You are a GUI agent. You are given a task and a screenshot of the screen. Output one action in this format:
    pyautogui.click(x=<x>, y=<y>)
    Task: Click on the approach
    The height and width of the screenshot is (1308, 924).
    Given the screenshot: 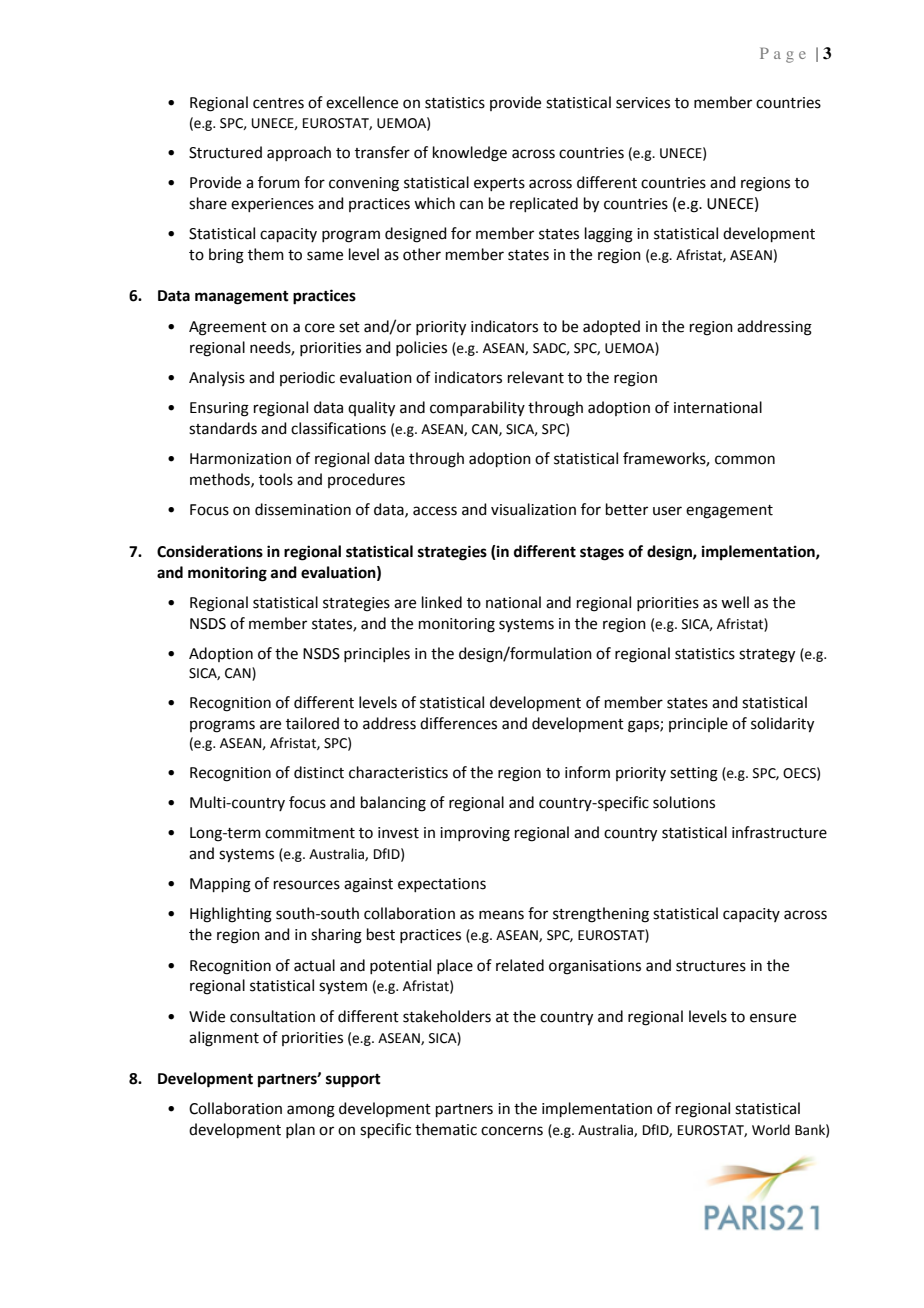 What is the action you would take?
    pyautogui.click(x=299, y=153)
